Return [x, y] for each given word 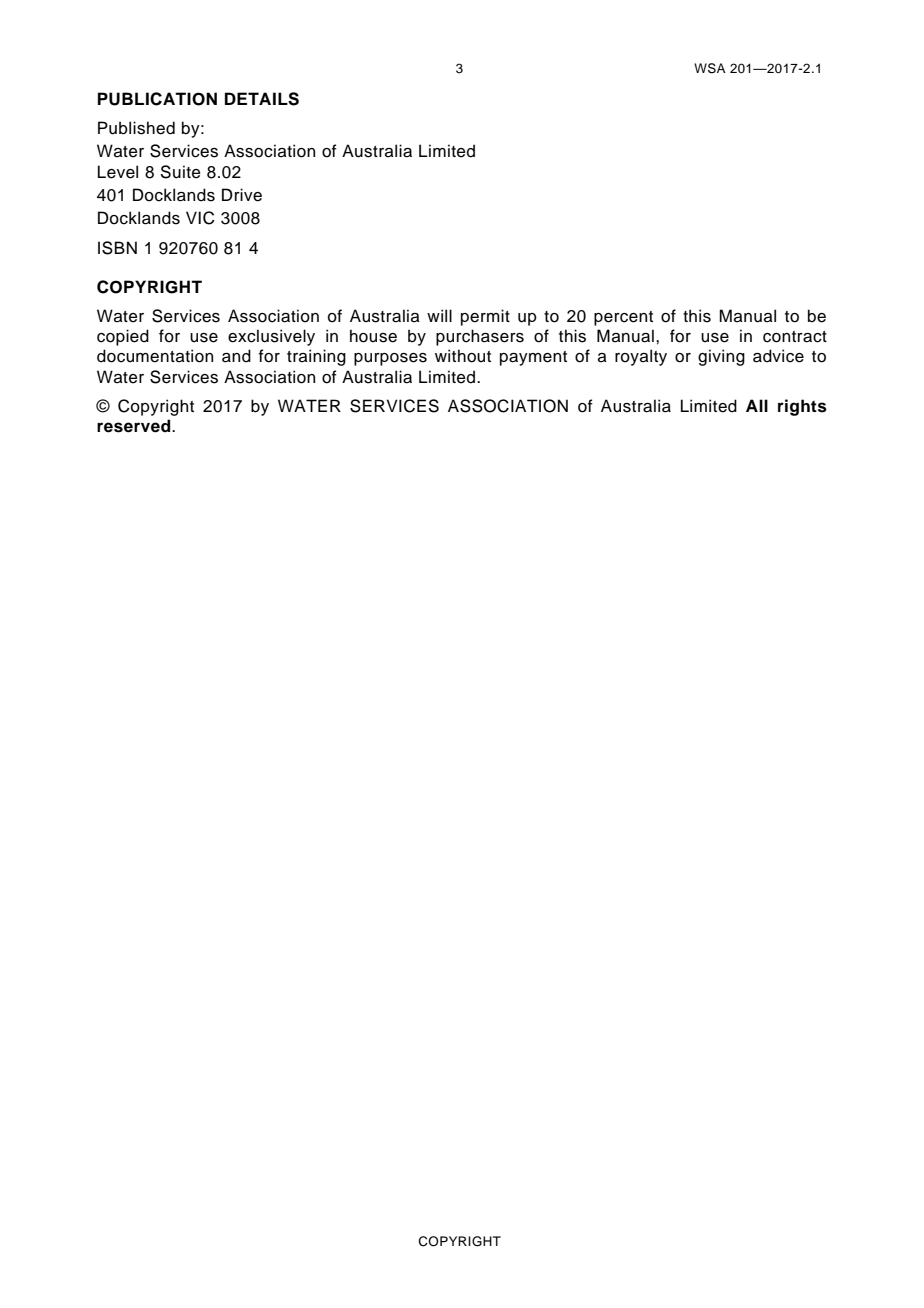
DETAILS [262, 99]
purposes [390, 359]
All [757, 405]
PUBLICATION [157, 99]
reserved [135, 426]
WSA [710, 68]
